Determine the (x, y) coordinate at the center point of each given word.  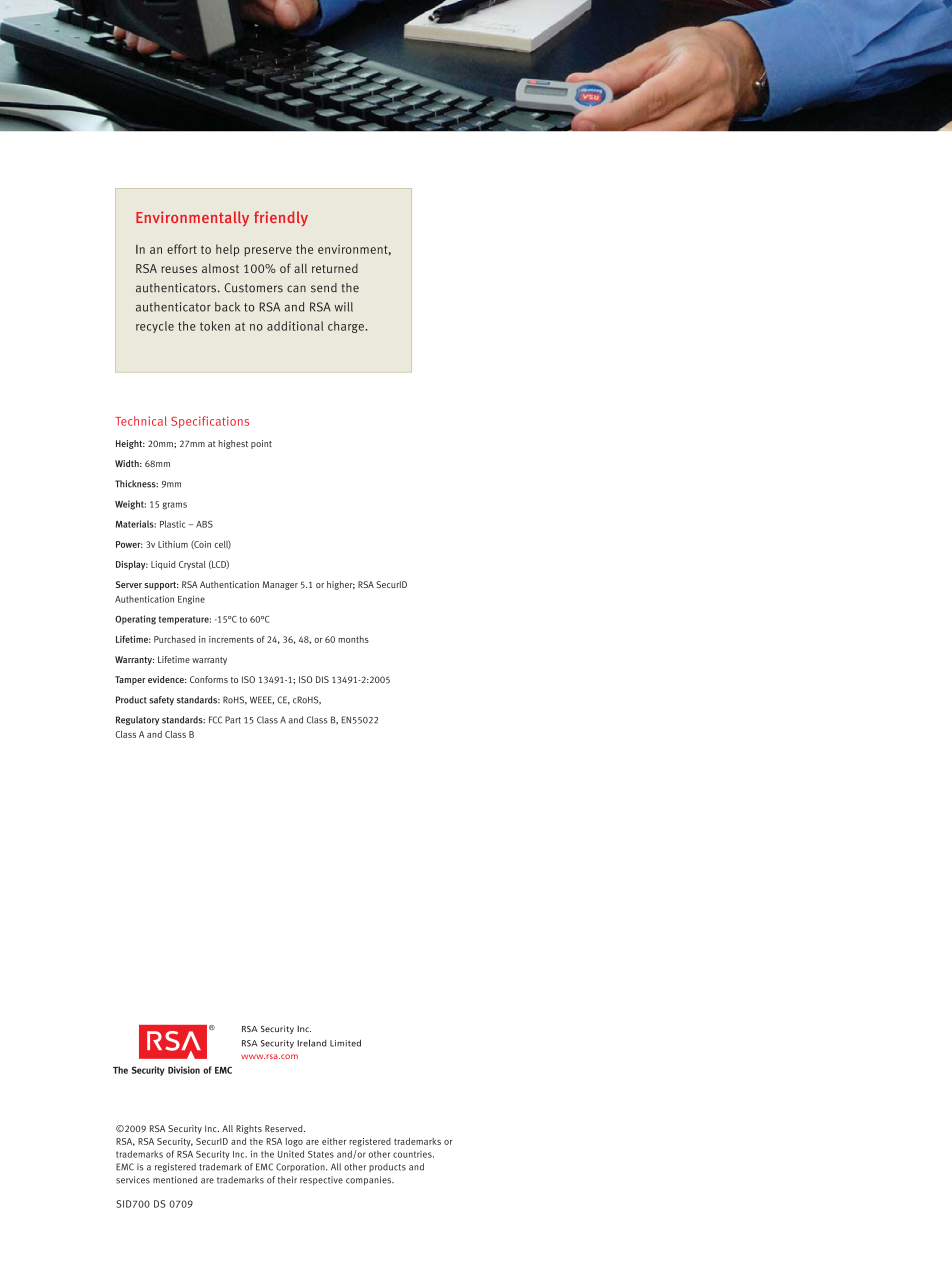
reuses (179, 269)
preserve (268, 251)
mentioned (175, 1180)
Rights (249, 1129)
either (334, 1141)
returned (335, 268)
